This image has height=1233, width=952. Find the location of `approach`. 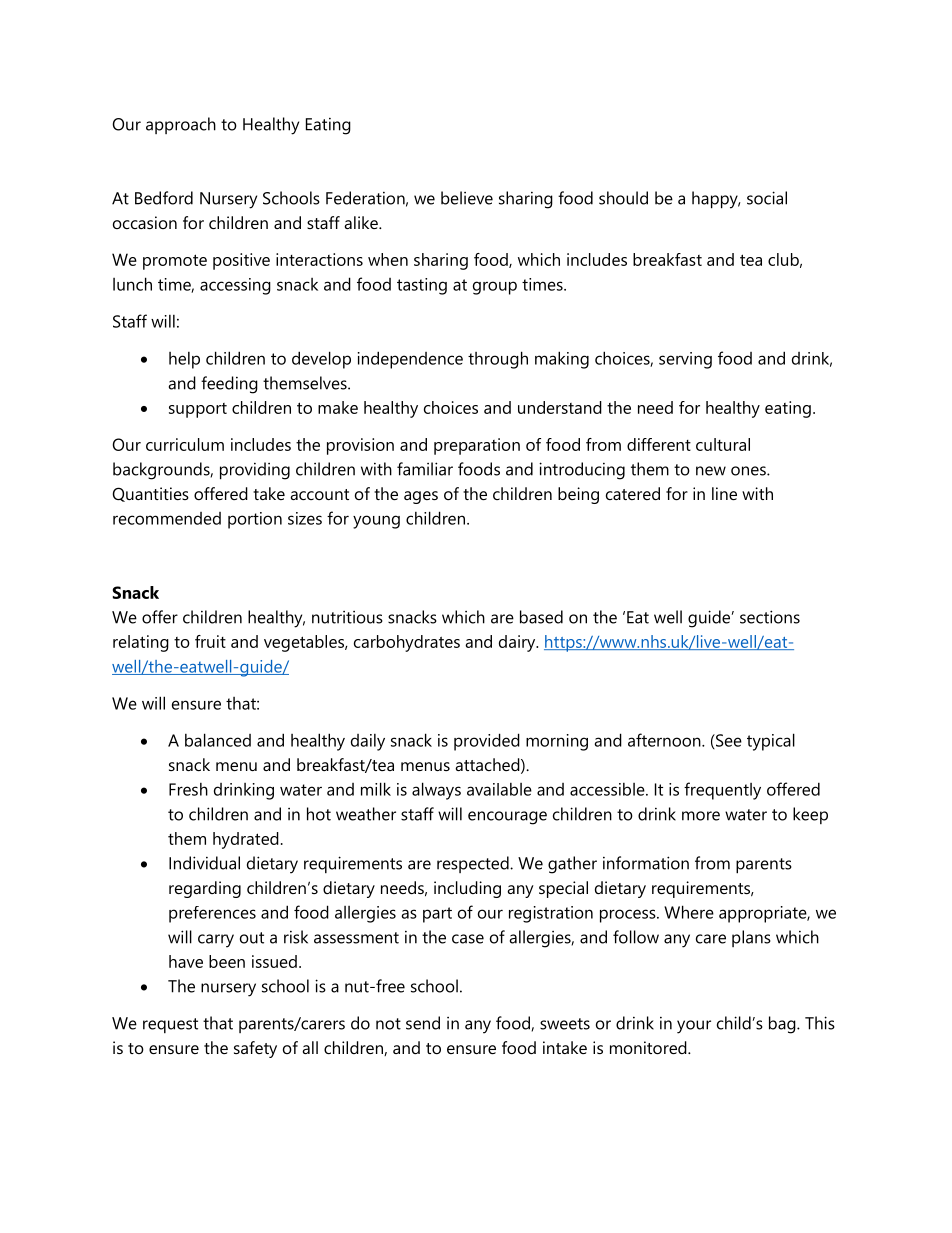

approach is located at coordinates (181, 125).
